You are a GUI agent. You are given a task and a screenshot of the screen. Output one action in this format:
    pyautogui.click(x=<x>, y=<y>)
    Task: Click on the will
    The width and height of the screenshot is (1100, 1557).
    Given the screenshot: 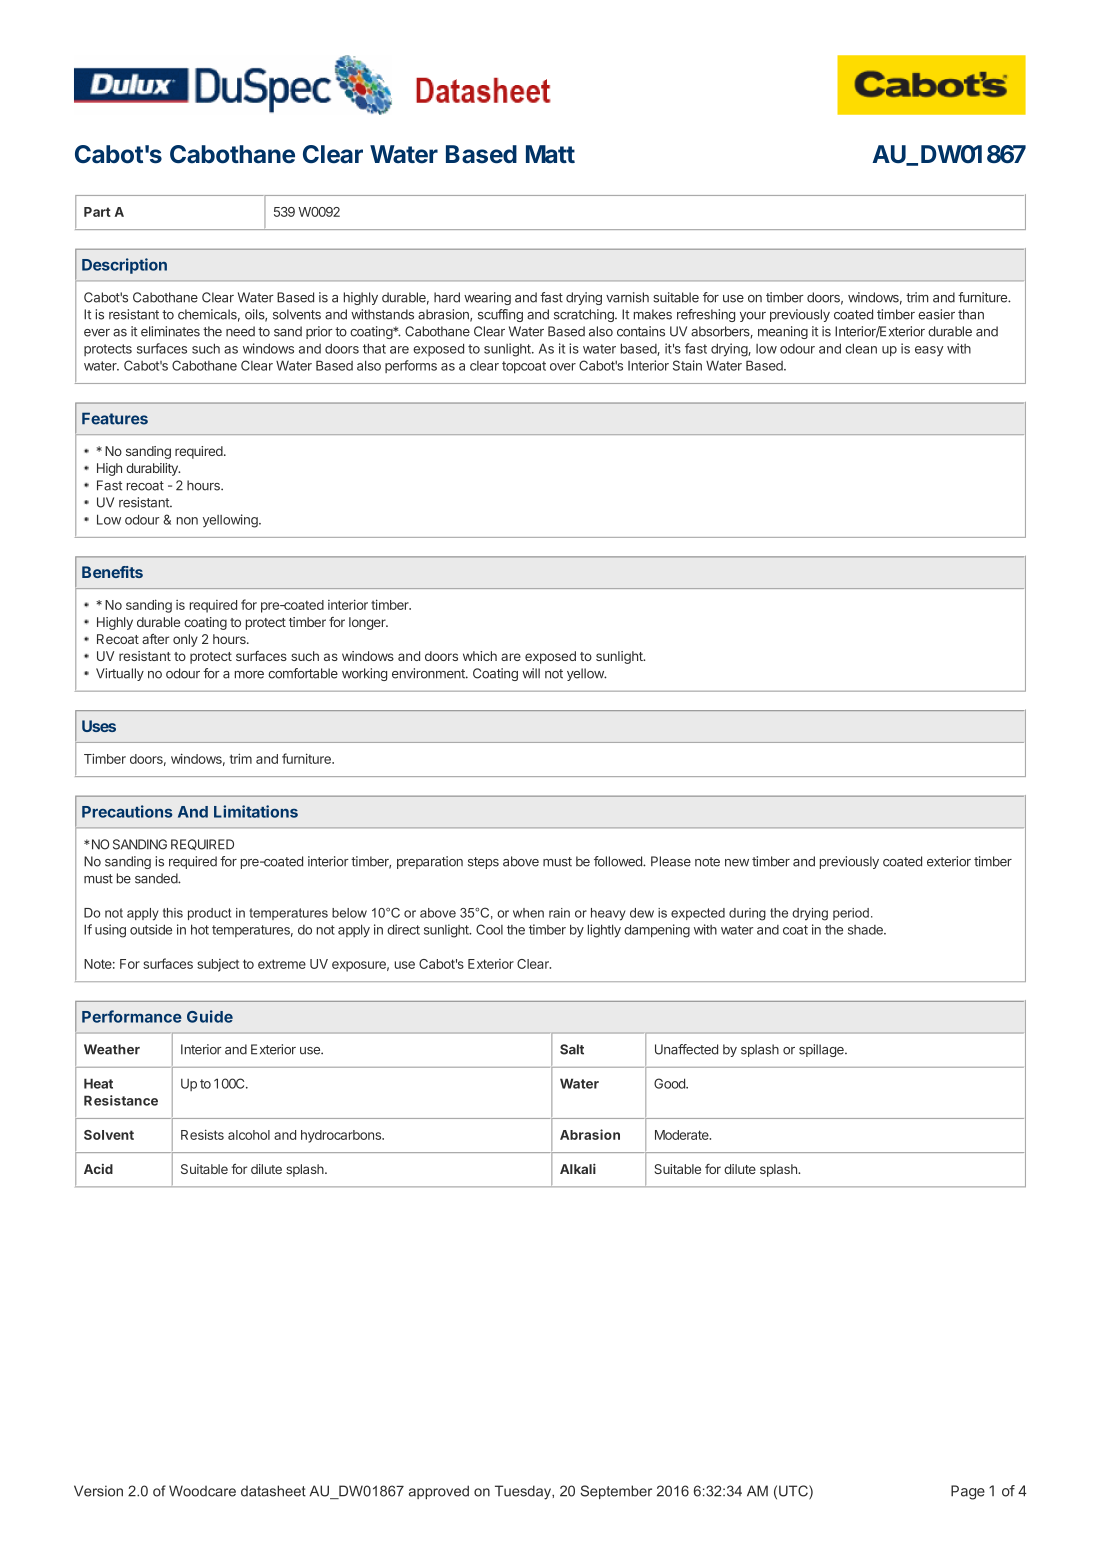 What is the action you would take?
    pyautogui.click(x=531, y=673)
